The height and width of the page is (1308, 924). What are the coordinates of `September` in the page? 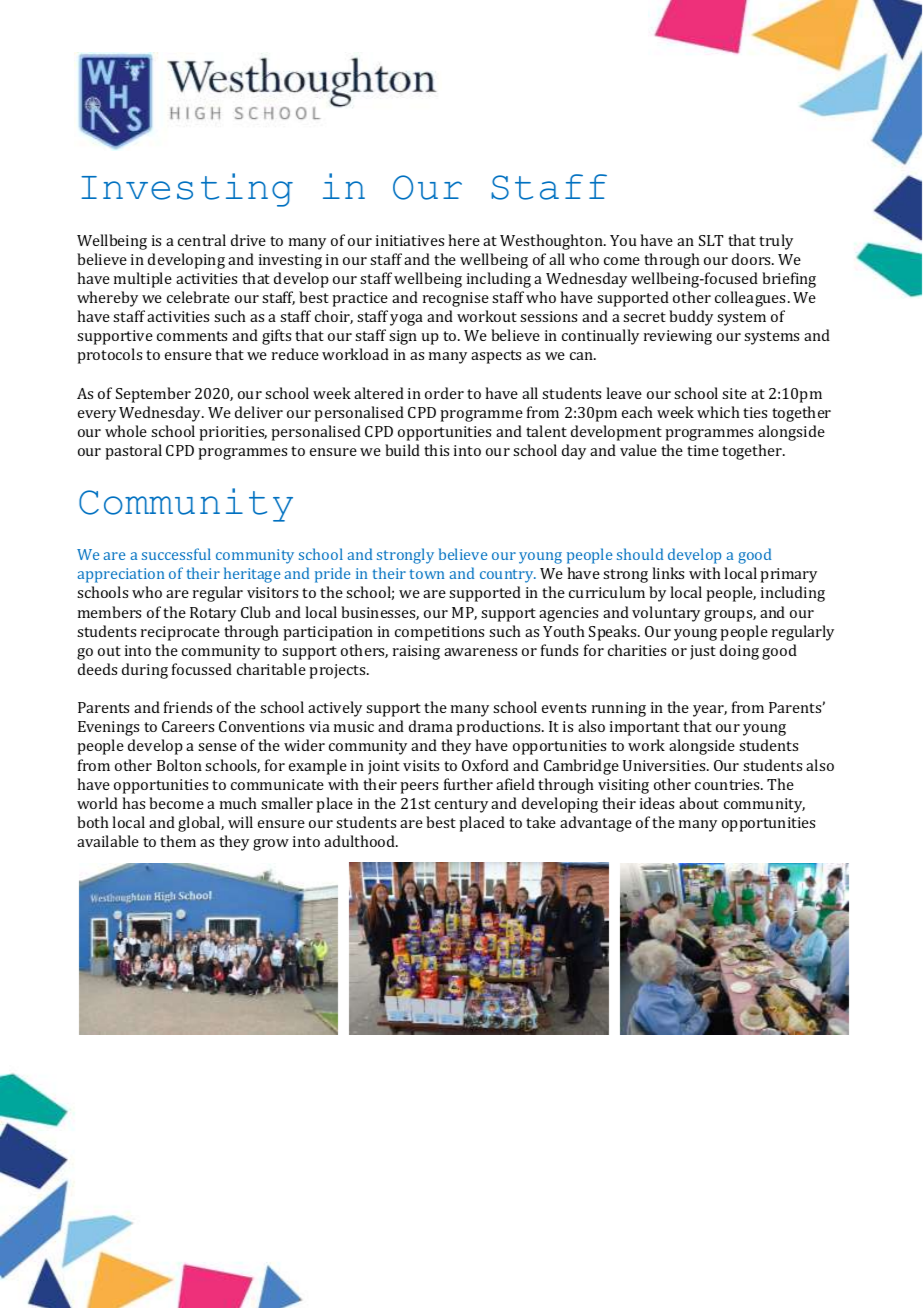 It's located at (153, 395).
